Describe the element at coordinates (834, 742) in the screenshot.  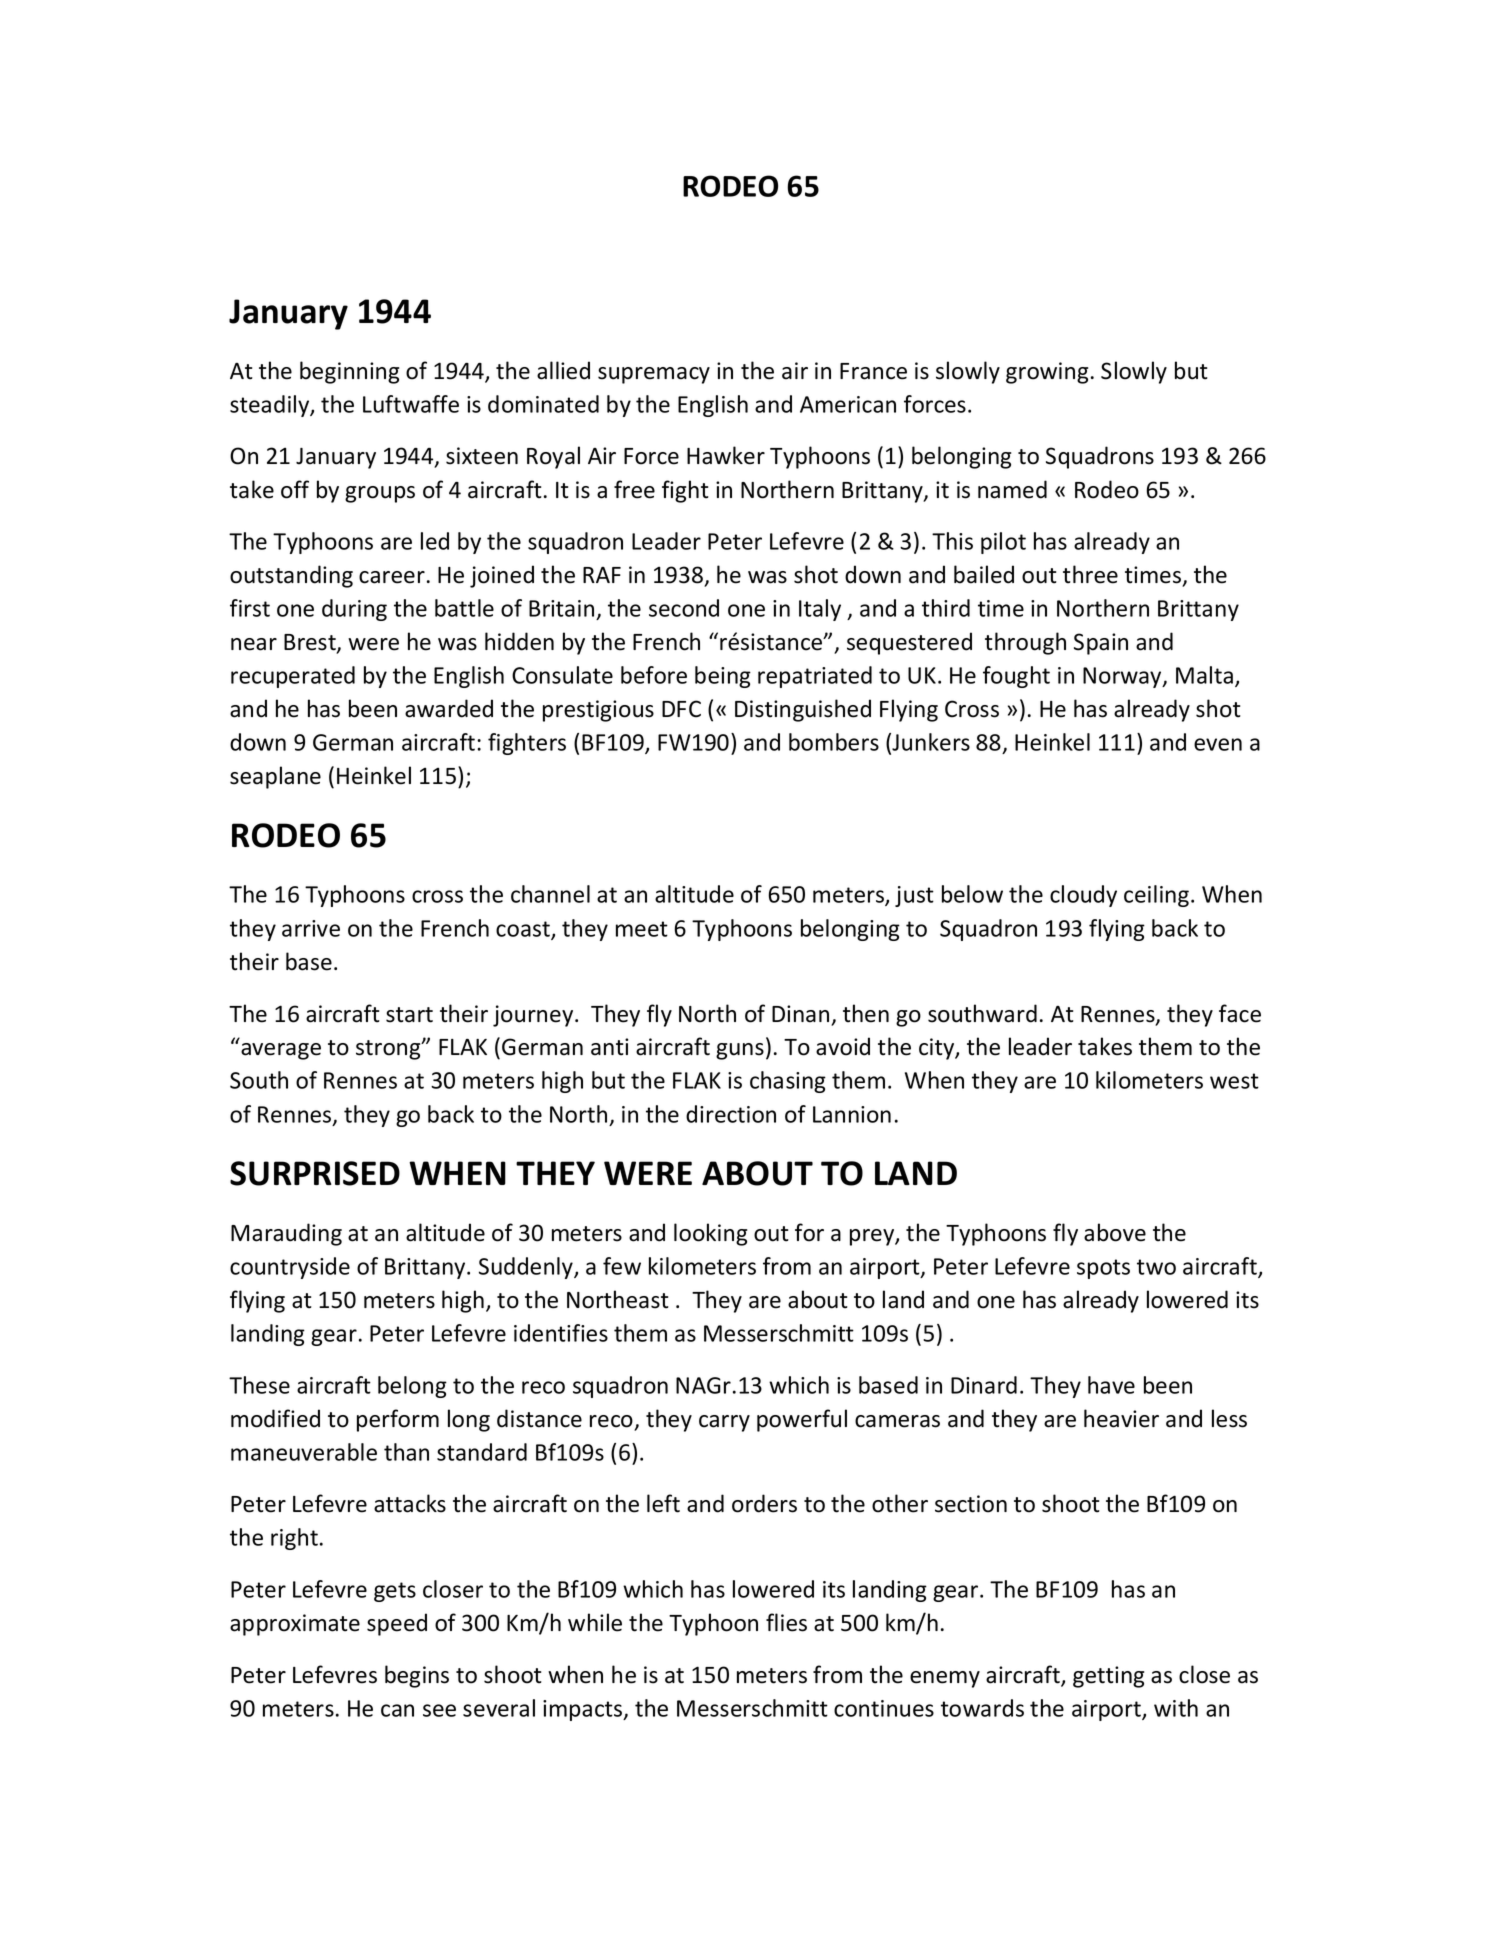
I see `bombers` at that location.
